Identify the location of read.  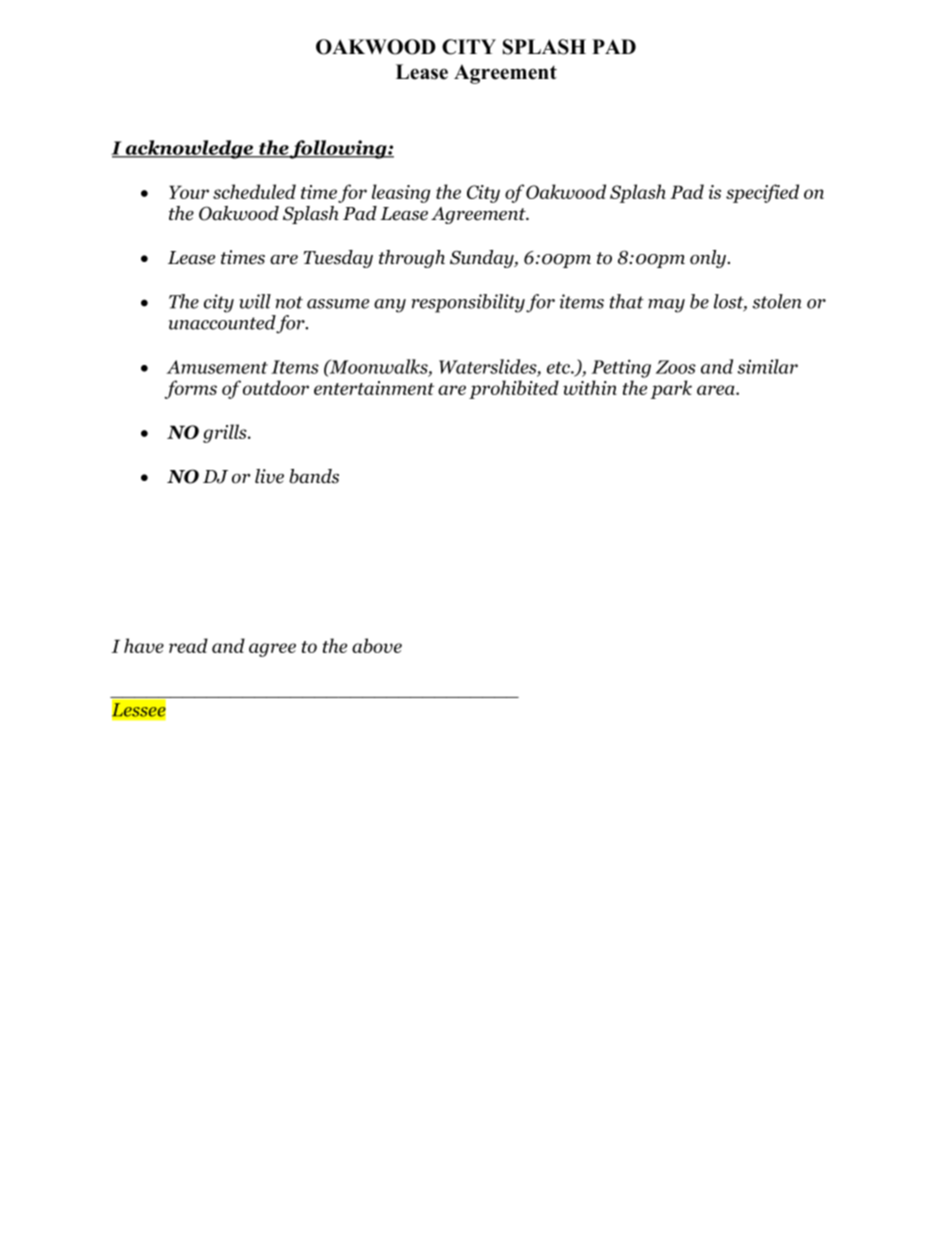
(188, 645).
